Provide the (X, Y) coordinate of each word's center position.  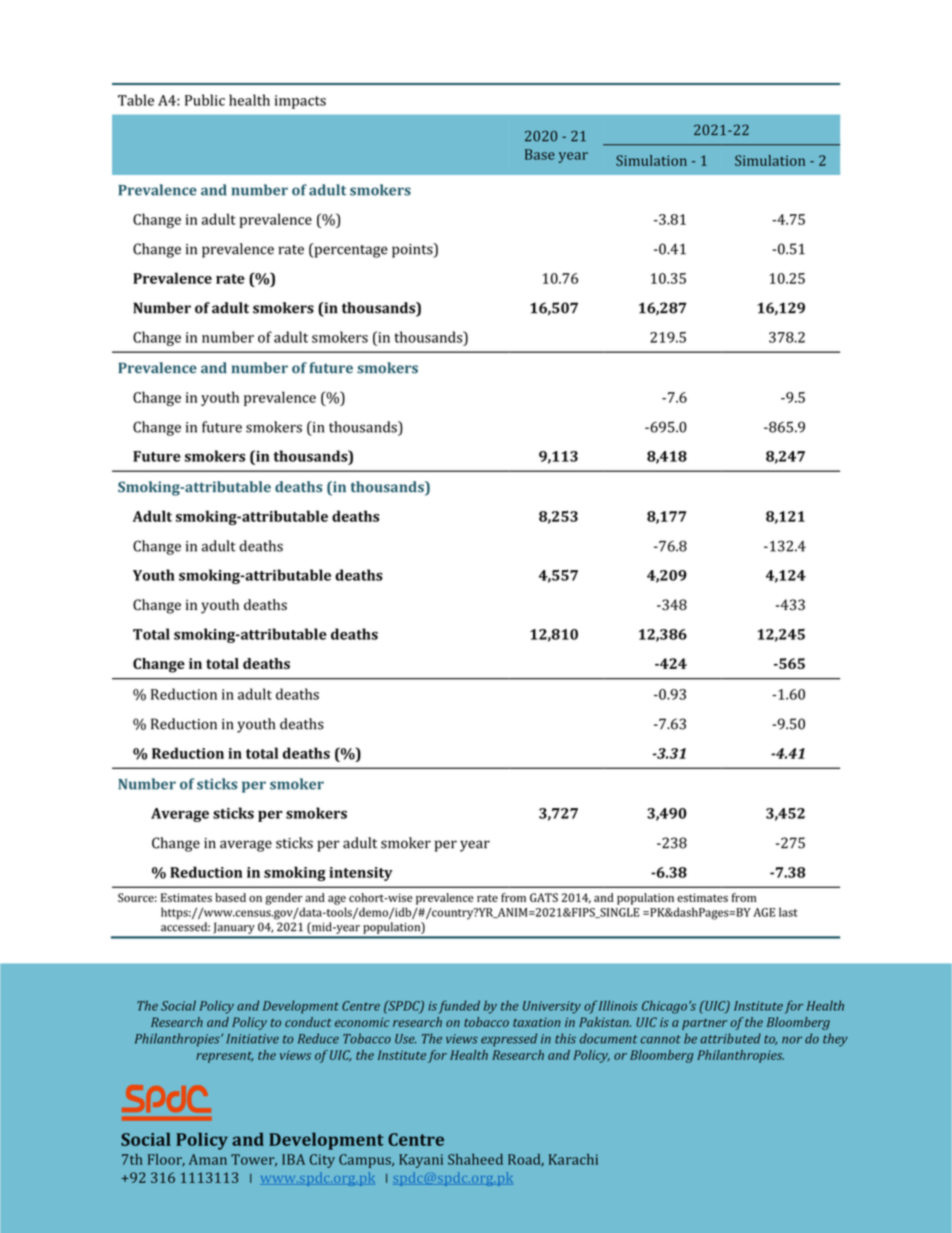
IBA (293, 1159)
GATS (544, 897)
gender (284, 899)
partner (704, 1024)
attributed (730, 1038)
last (788, 912)
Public (205, 100)
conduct (308, 1022)
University (552, 1007)
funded (459, 1007)
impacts (300, 102)
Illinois (617, 1005)
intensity (361, 874)
